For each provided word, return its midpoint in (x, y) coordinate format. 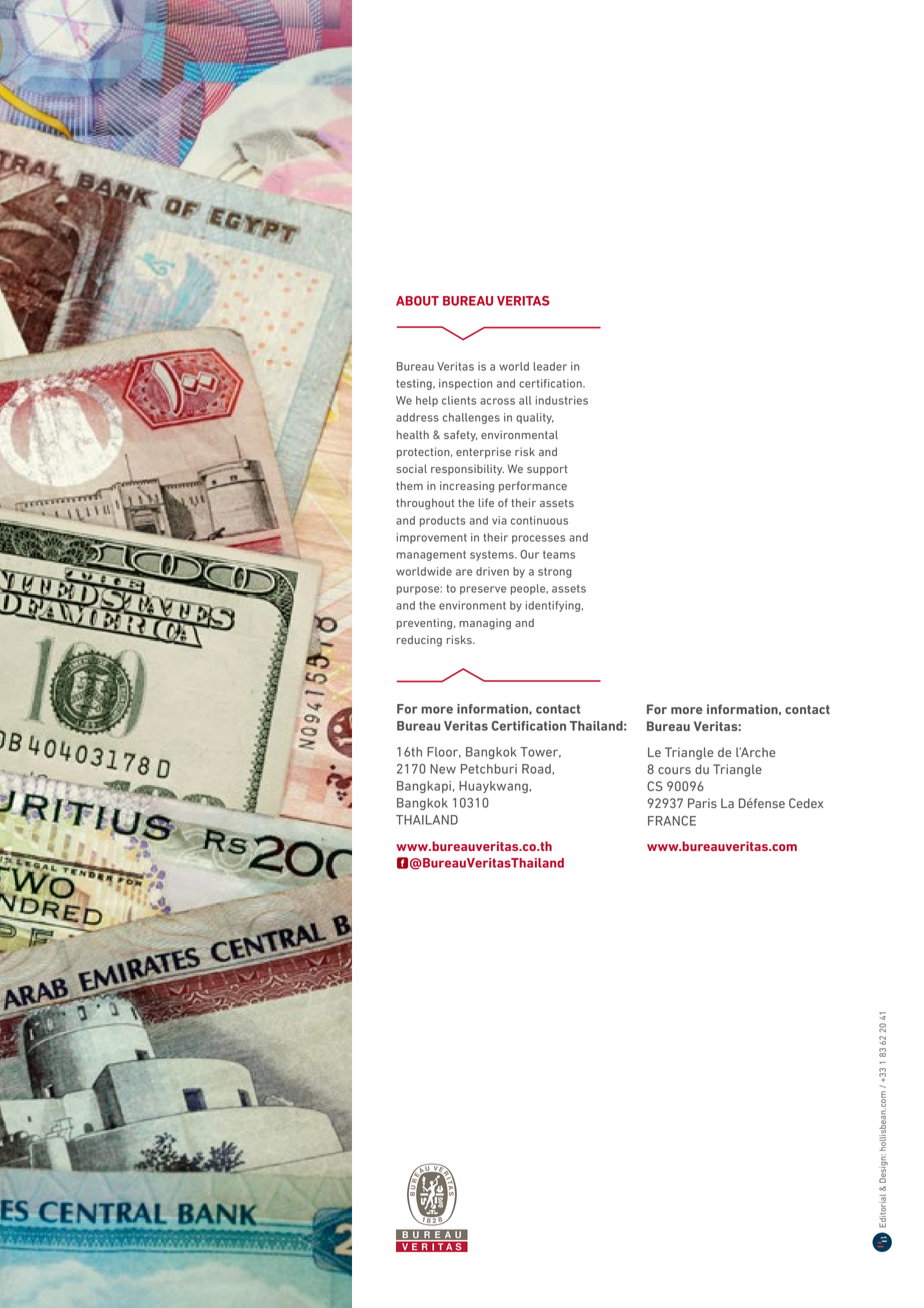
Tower (540, 752)
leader (550, 366)
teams (559, 555)
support (547, 470)
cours (674, 770)
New (443, 769)
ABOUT (417, 301)
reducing (419, 641)
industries (562, 400)
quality (535, 418)
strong (555, 572)
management (431, 555)
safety (460, 435)
